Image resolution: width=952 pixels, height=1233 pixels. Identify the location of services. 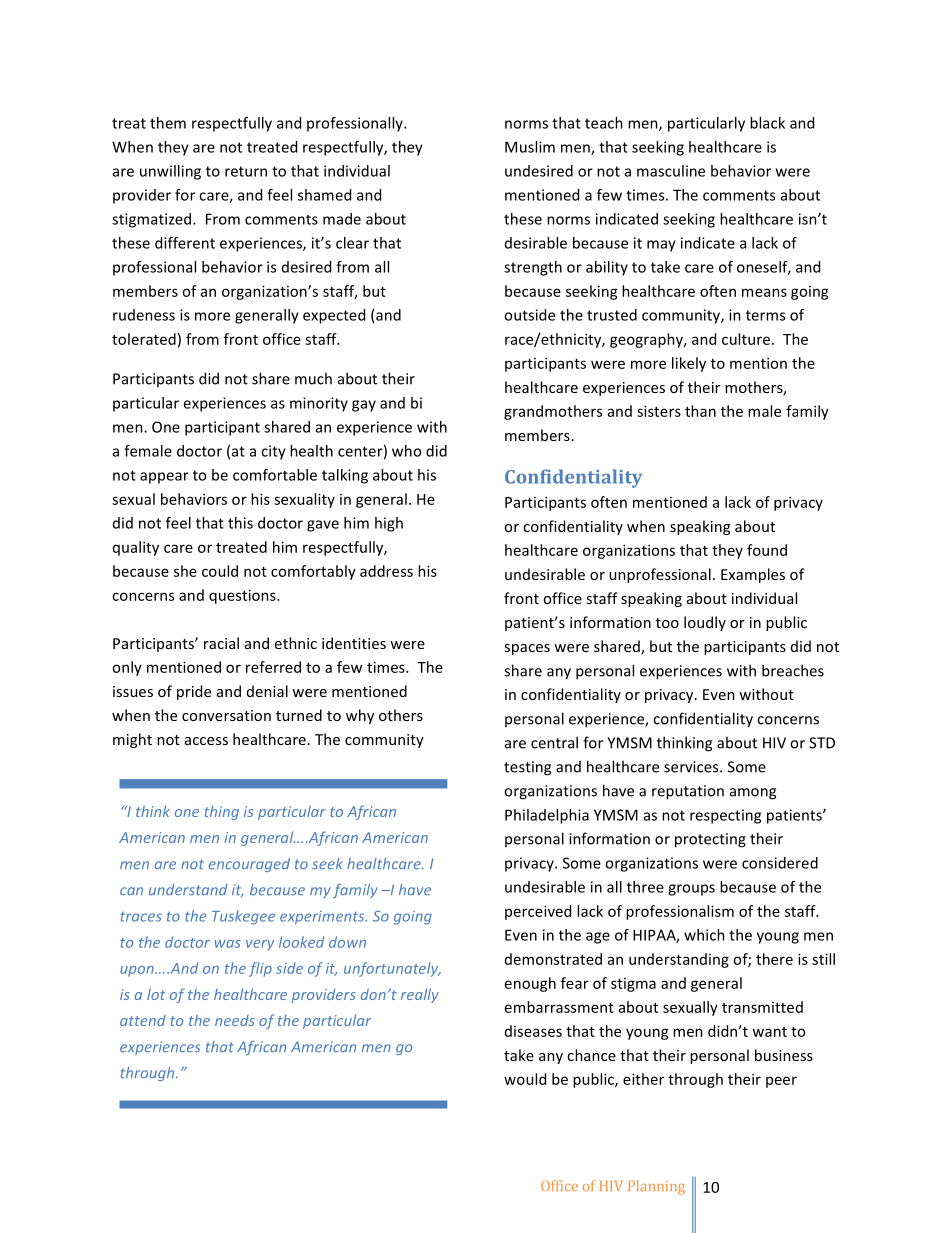
(692, 767).
